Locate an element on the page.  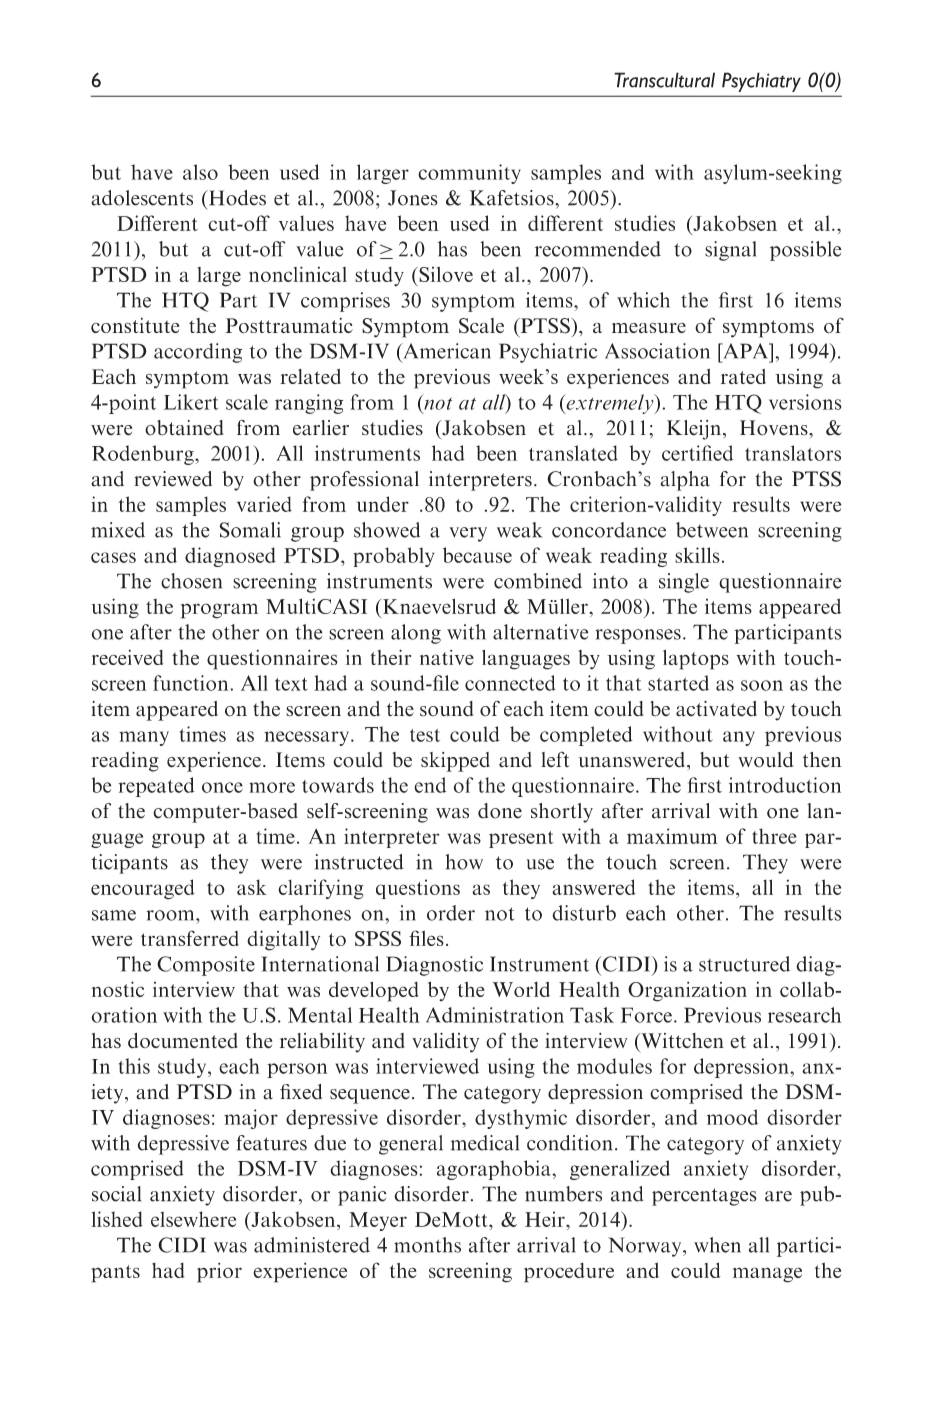
reviewed is located at coordinates (173, 479).
